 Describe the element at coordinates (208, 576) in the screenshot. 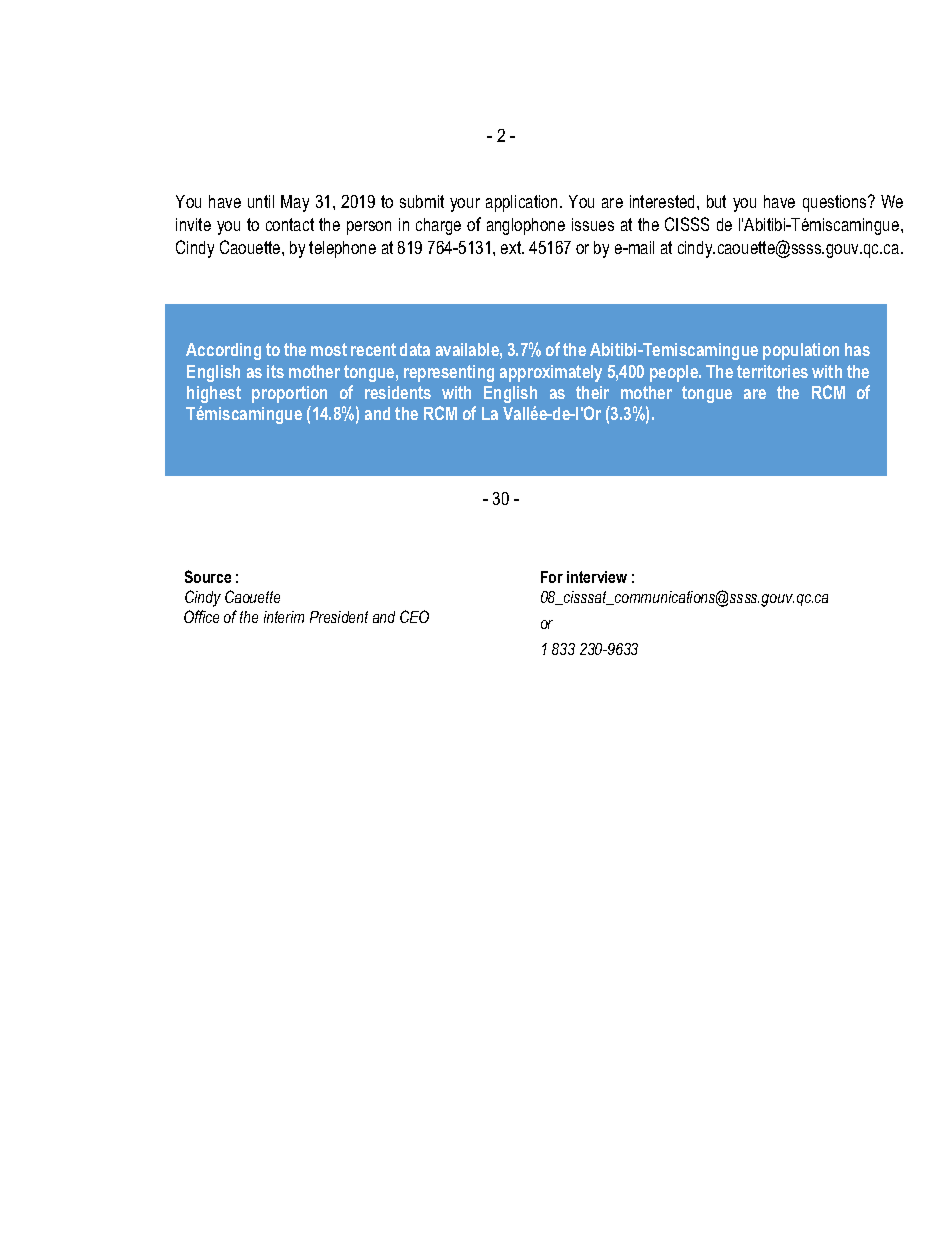

I see `Source` at that location.
